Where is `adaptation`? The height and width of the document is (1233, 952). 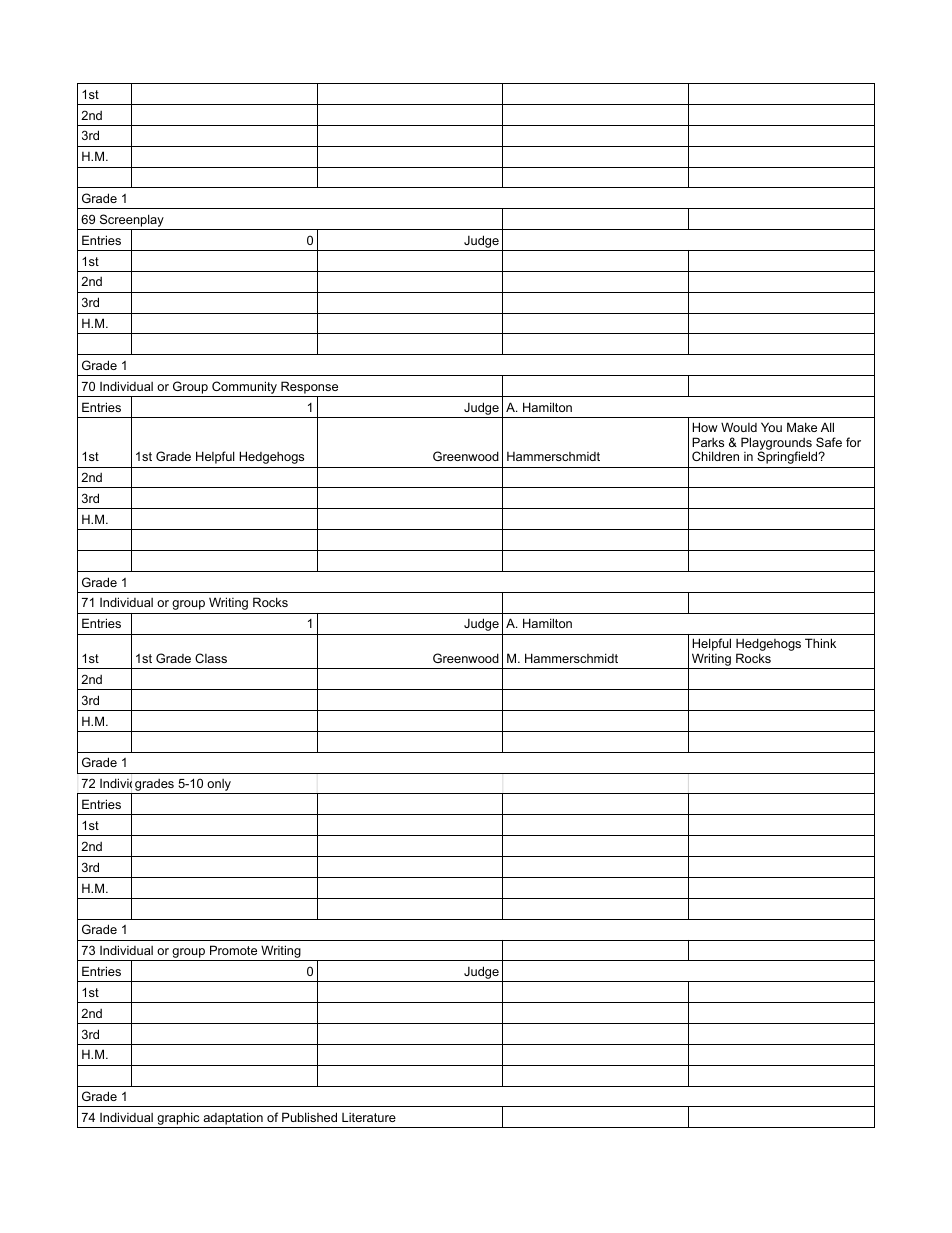 adaptation is located at coordinates (233, 1120).
